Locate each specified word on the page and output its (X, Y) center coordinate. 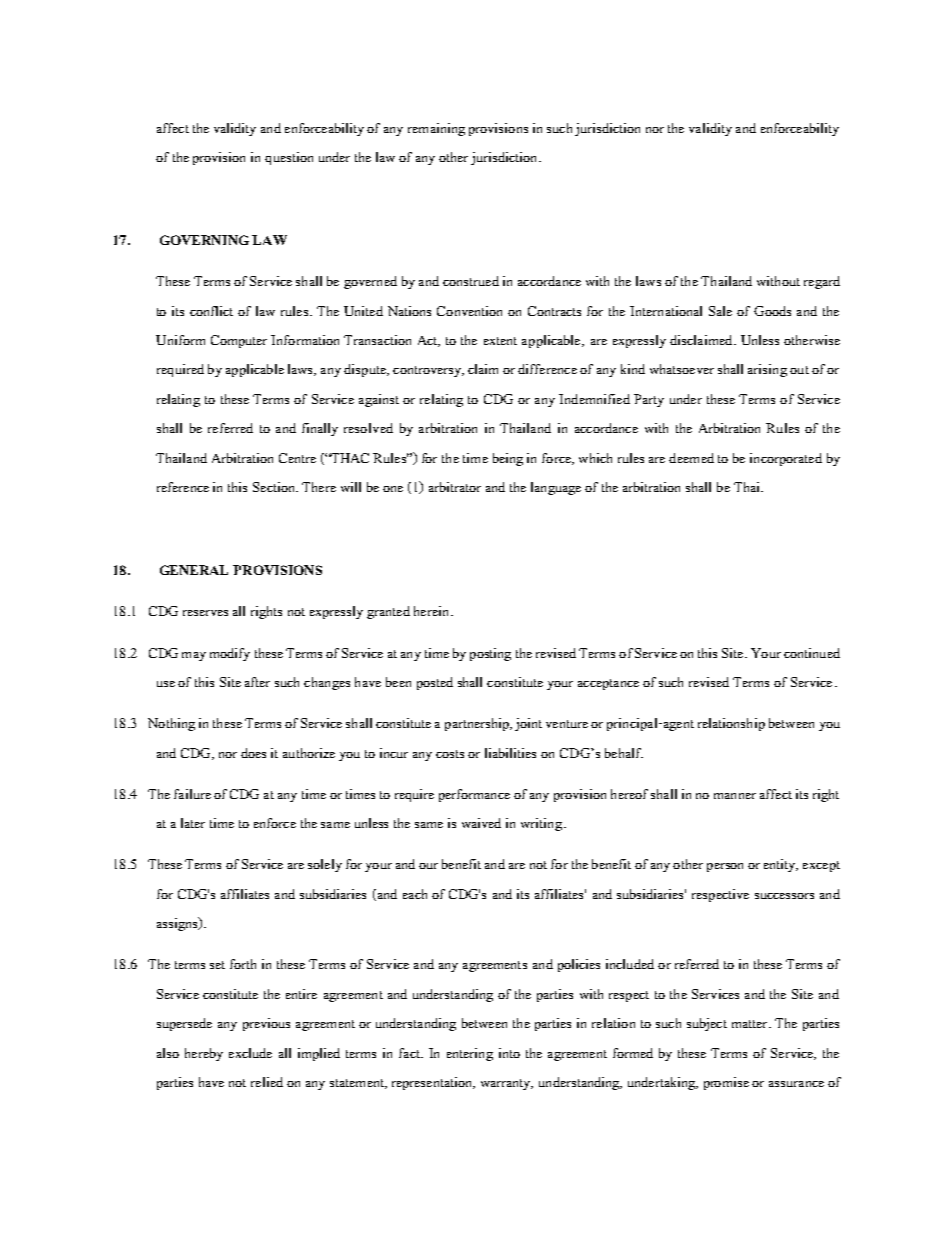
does (253, 753)
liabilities (510, 753)
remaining (436, 129)
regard (822, 282)
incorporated (786, 459)
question (289, 158)
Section (275, 487)
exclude (250, 1053)
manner (735, 796)
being (508, 459)
